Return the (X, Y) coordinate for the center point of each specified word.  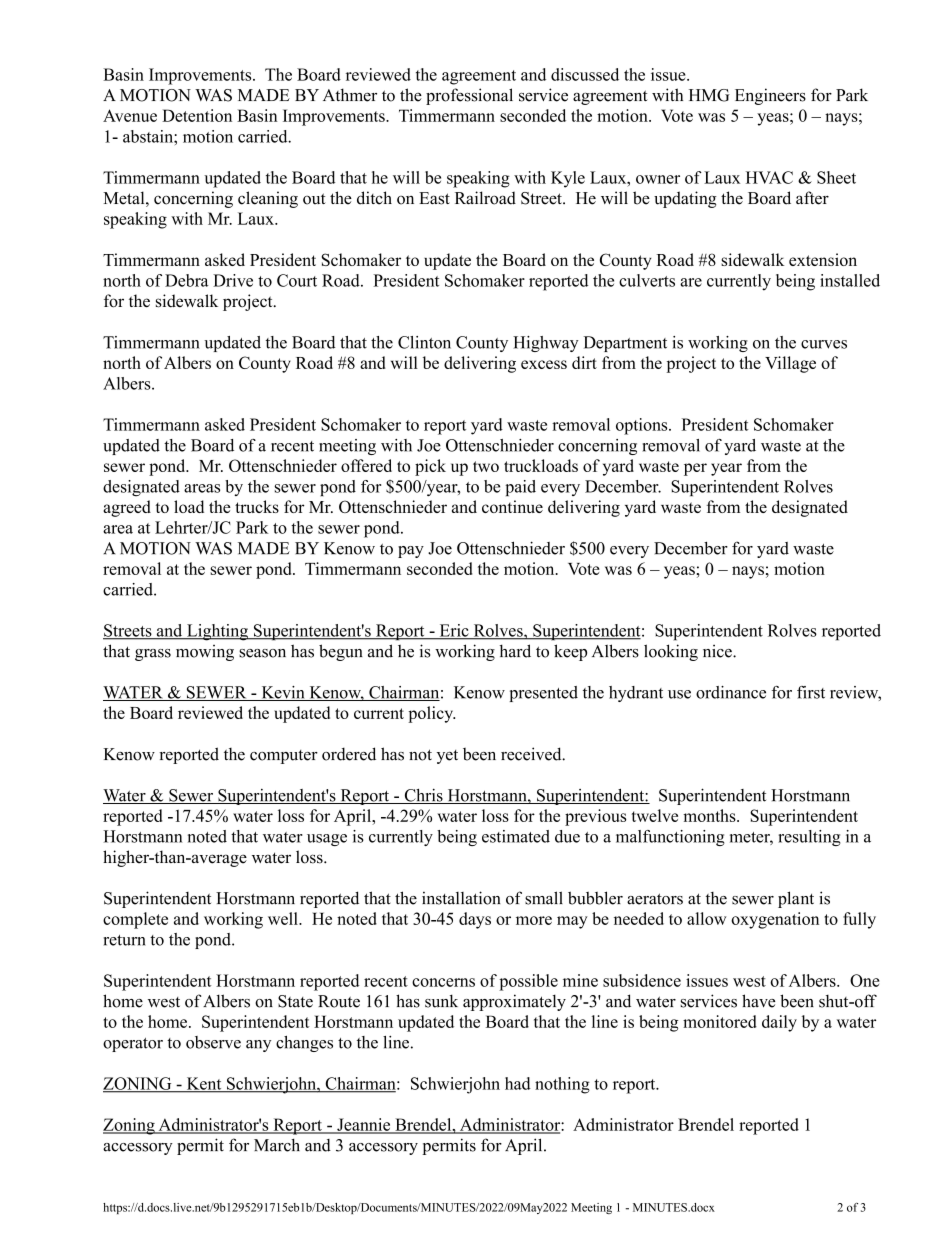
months (710, 815)
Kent (204, 1084)
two (486, 466)
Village (790, 364)
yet (447, 757)
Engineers (770, 96)
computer (284, 757)
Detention (197, 115)
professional (469, 96)
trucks (257, 506)
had (518, 1083)
